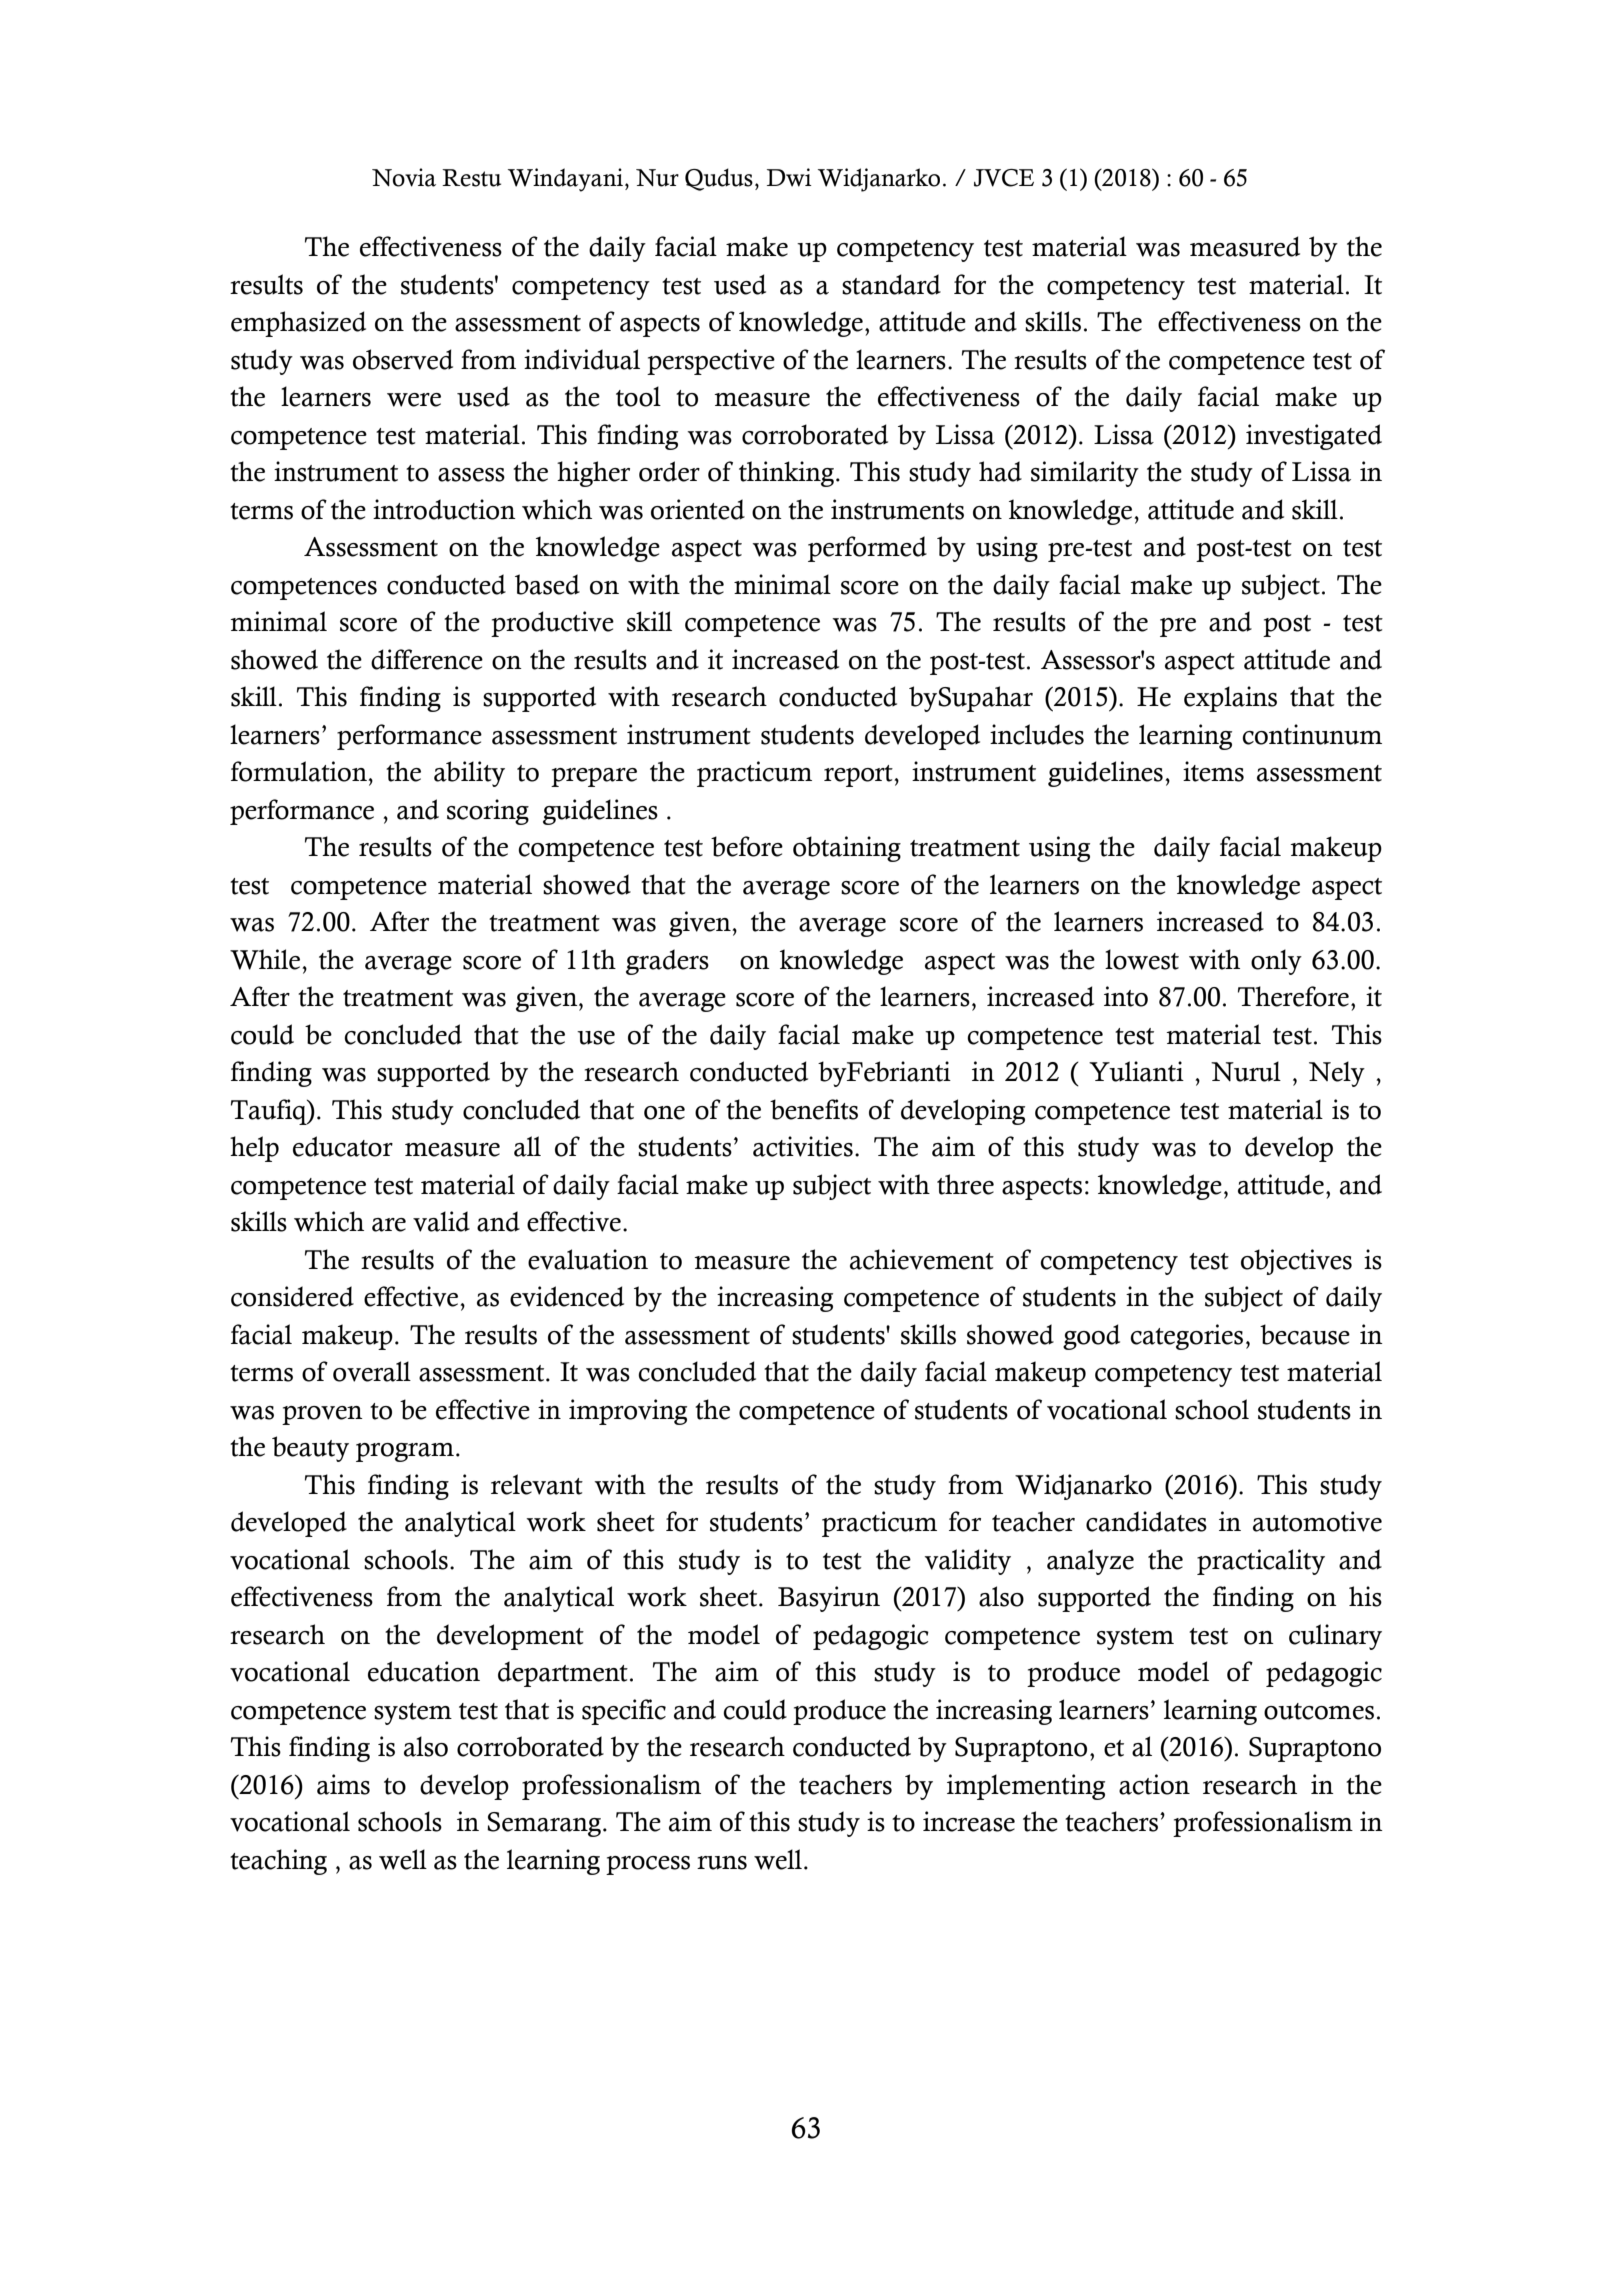  Describe the element at coordinates (722, 1863) in the screenshot. I see `runs` at that location.
